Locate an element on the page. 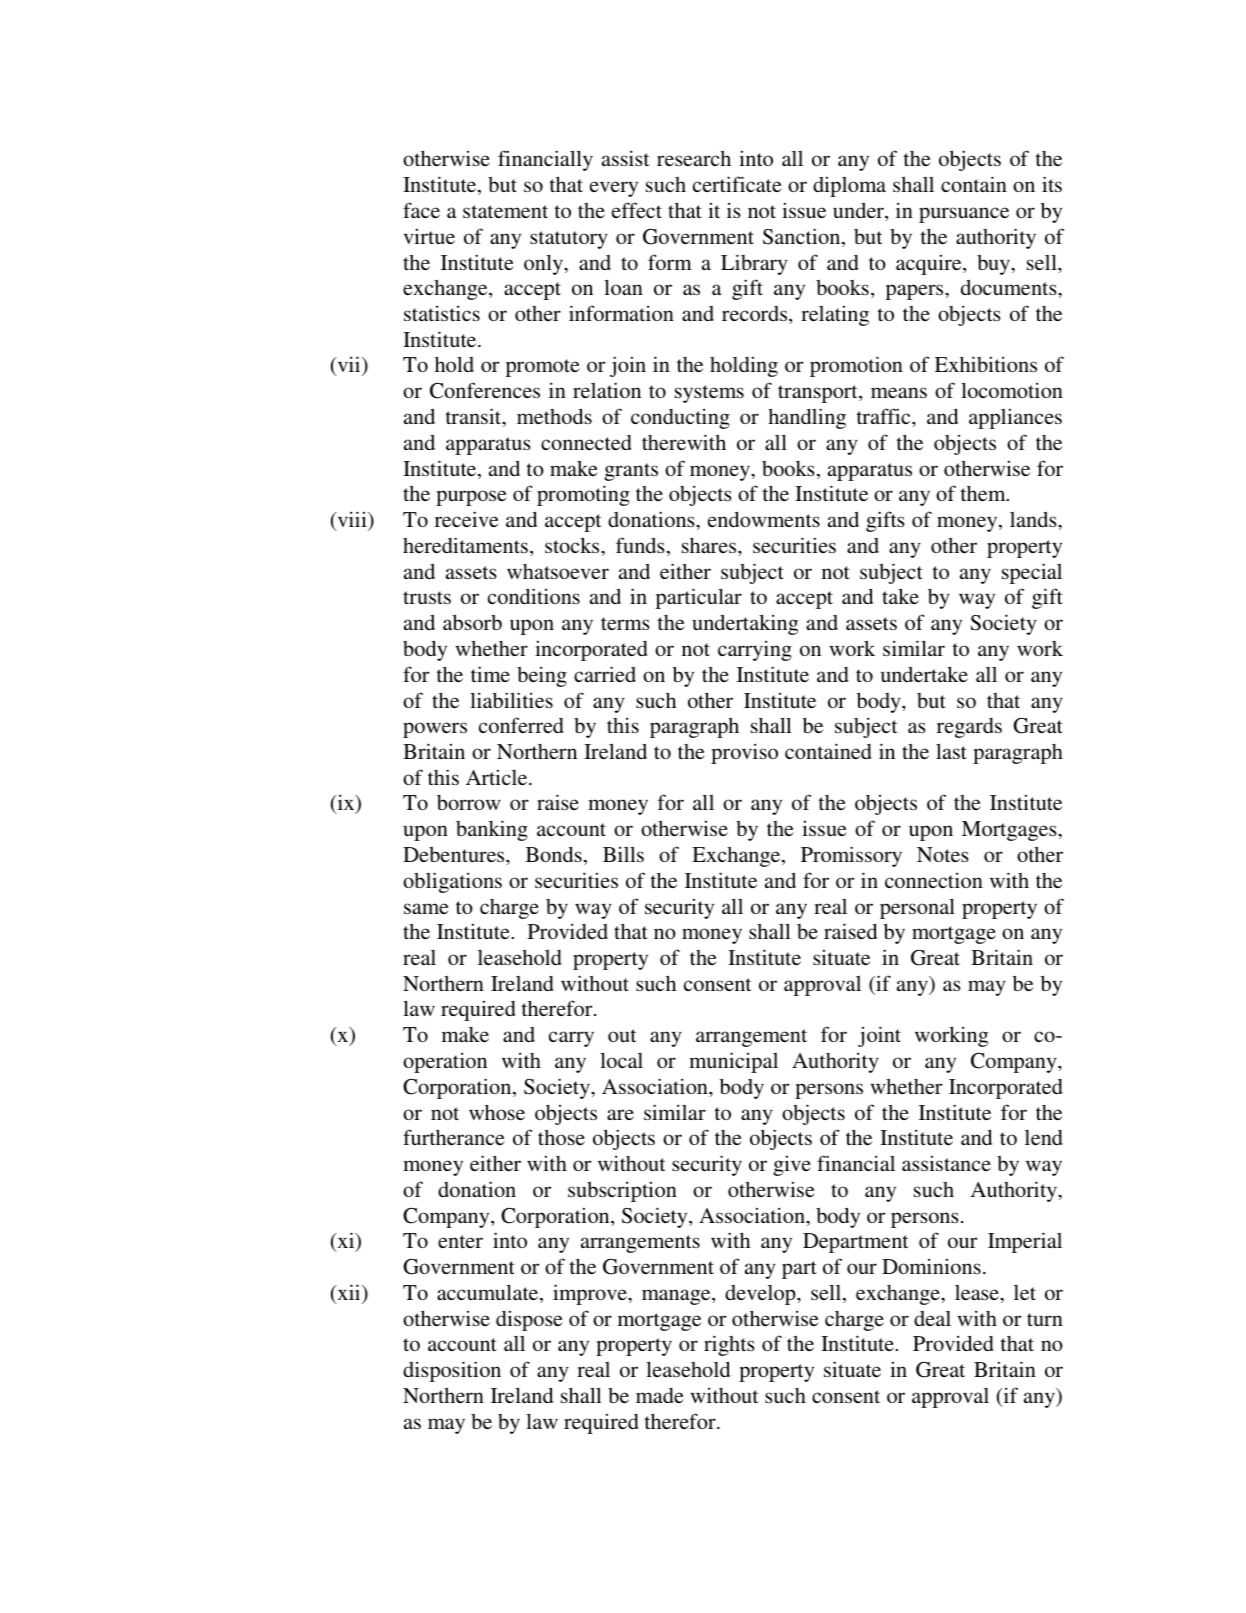 This document has height=1613, width=1246. proviso is located at coordinates (744, 753).
